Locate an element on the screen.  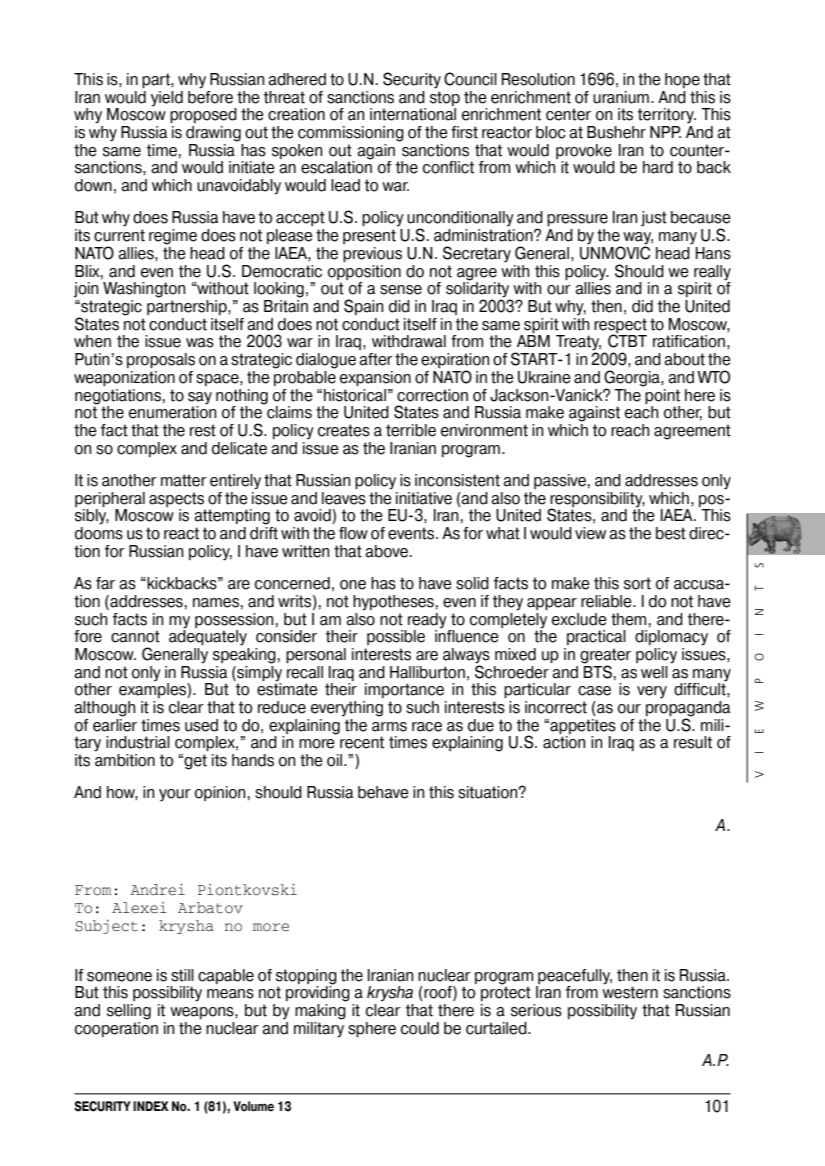
commissioning is located at coordinates (351, 134).
